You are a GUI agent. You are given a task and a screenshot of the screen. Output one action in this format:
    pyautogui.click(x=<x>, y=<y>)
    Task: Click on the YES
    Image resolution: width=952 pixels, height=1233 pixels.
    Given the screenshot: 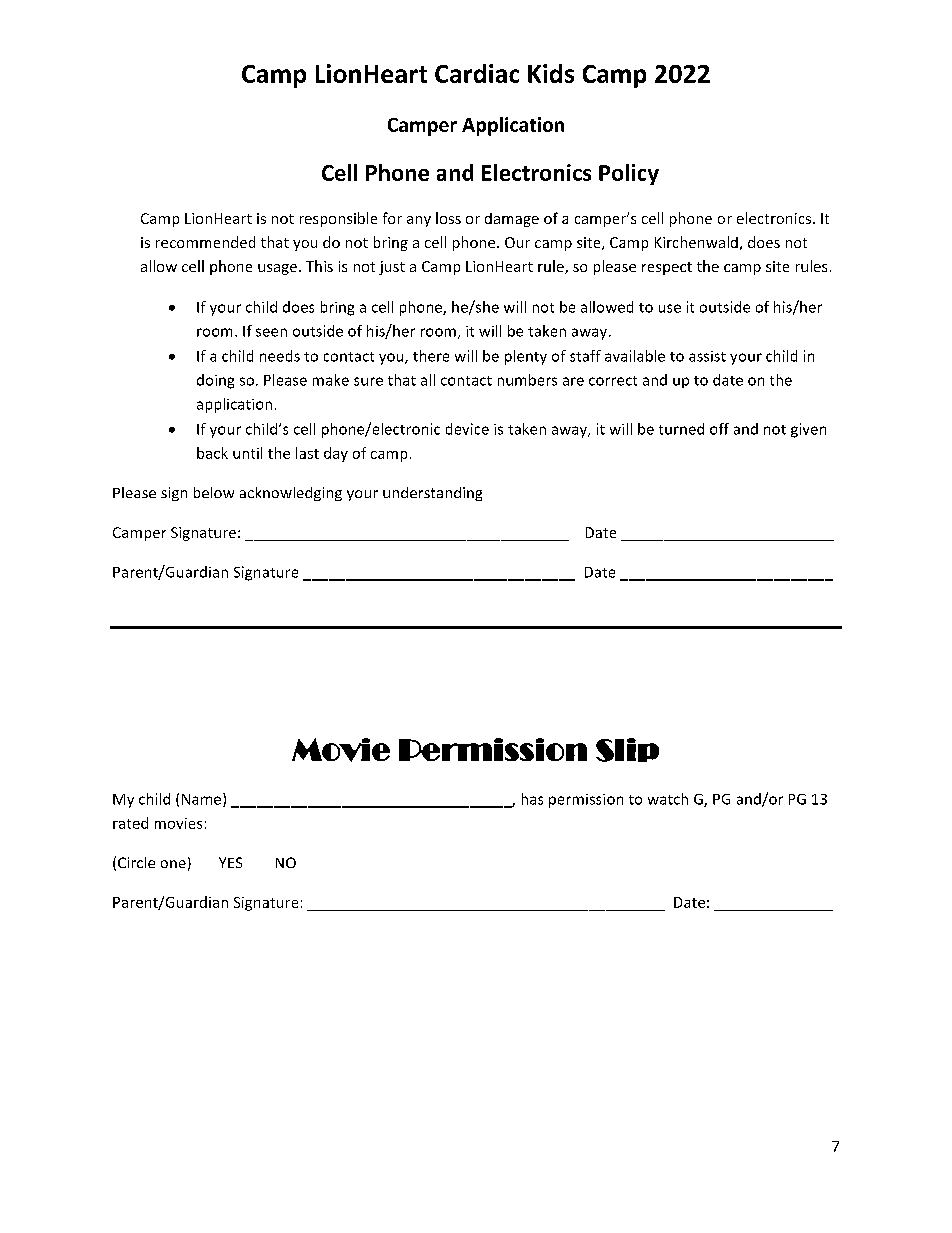 What is the action you would take?
    pyautogui.click(x=230, y=862)
